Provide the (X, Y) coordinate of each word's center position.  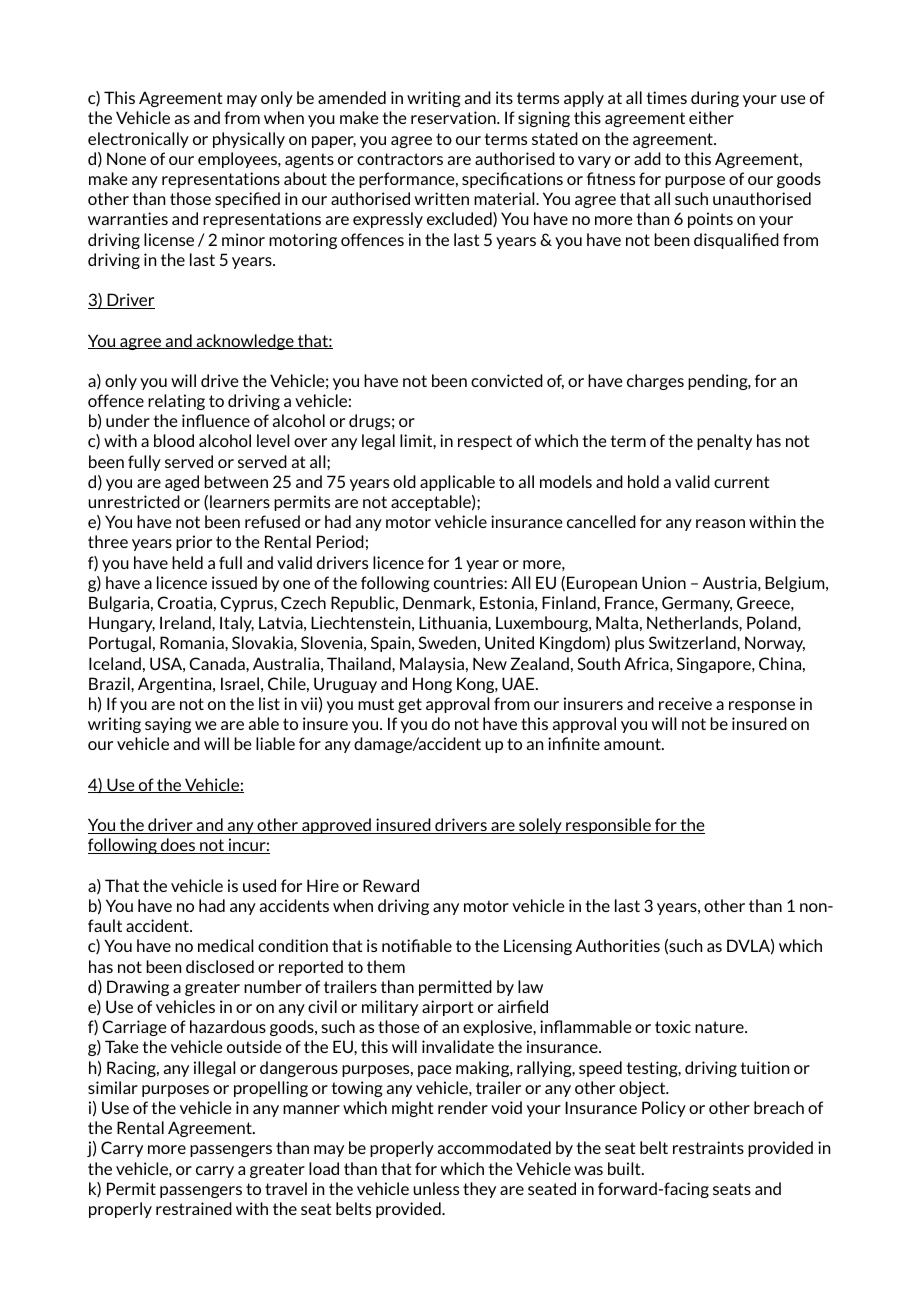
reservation (454, 117)
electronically (138, 140)
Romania (193, 642)
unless (436, 1188)
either (711, 117)
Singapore (715, 665)
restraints (708, 1147)
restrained (194, 1208)
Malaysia (432, 665)
